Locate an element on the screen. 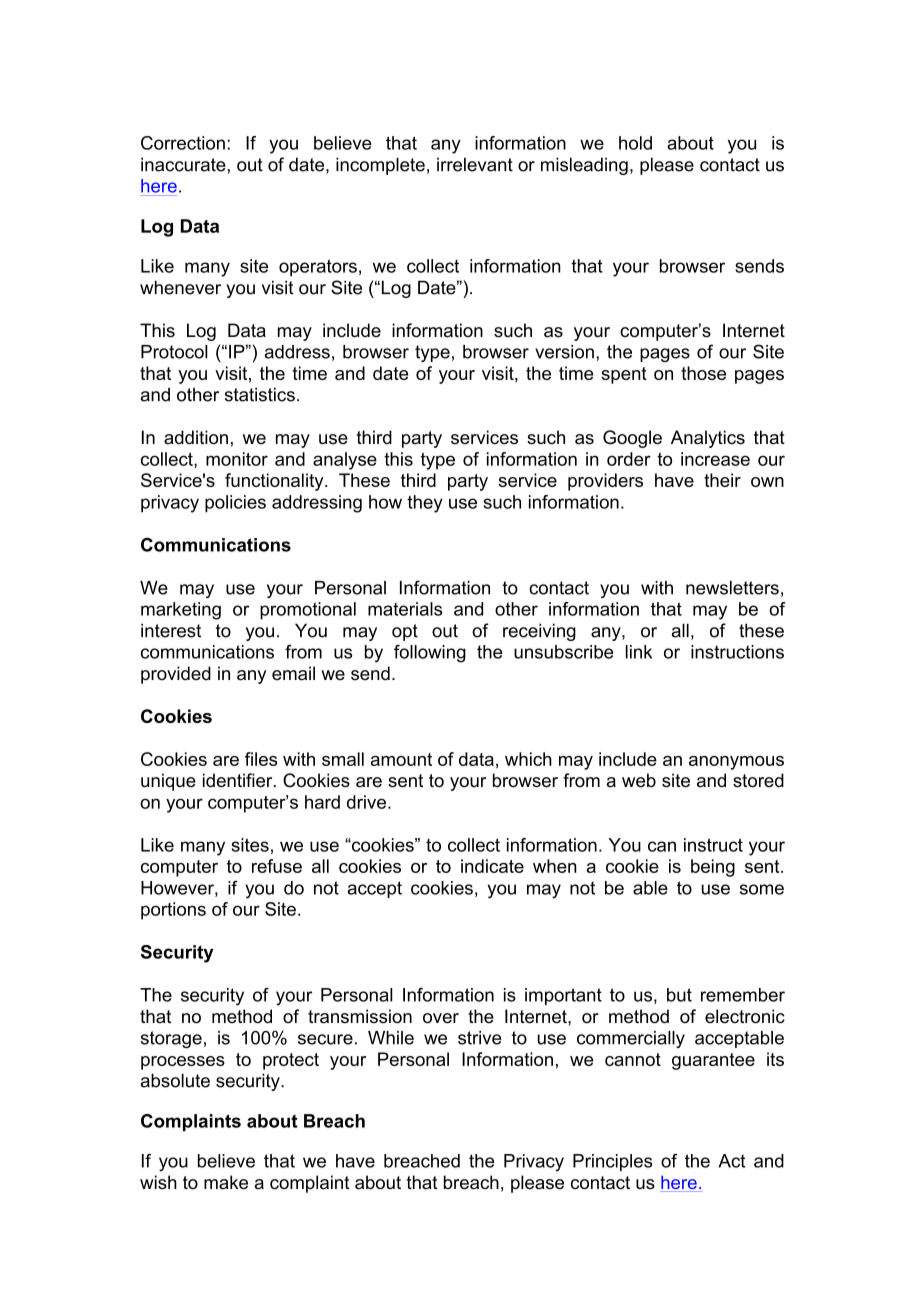 Image resolution: width=924 pixels, height=1308 pixels. irrelevant is located at coordinates (475, 164).
